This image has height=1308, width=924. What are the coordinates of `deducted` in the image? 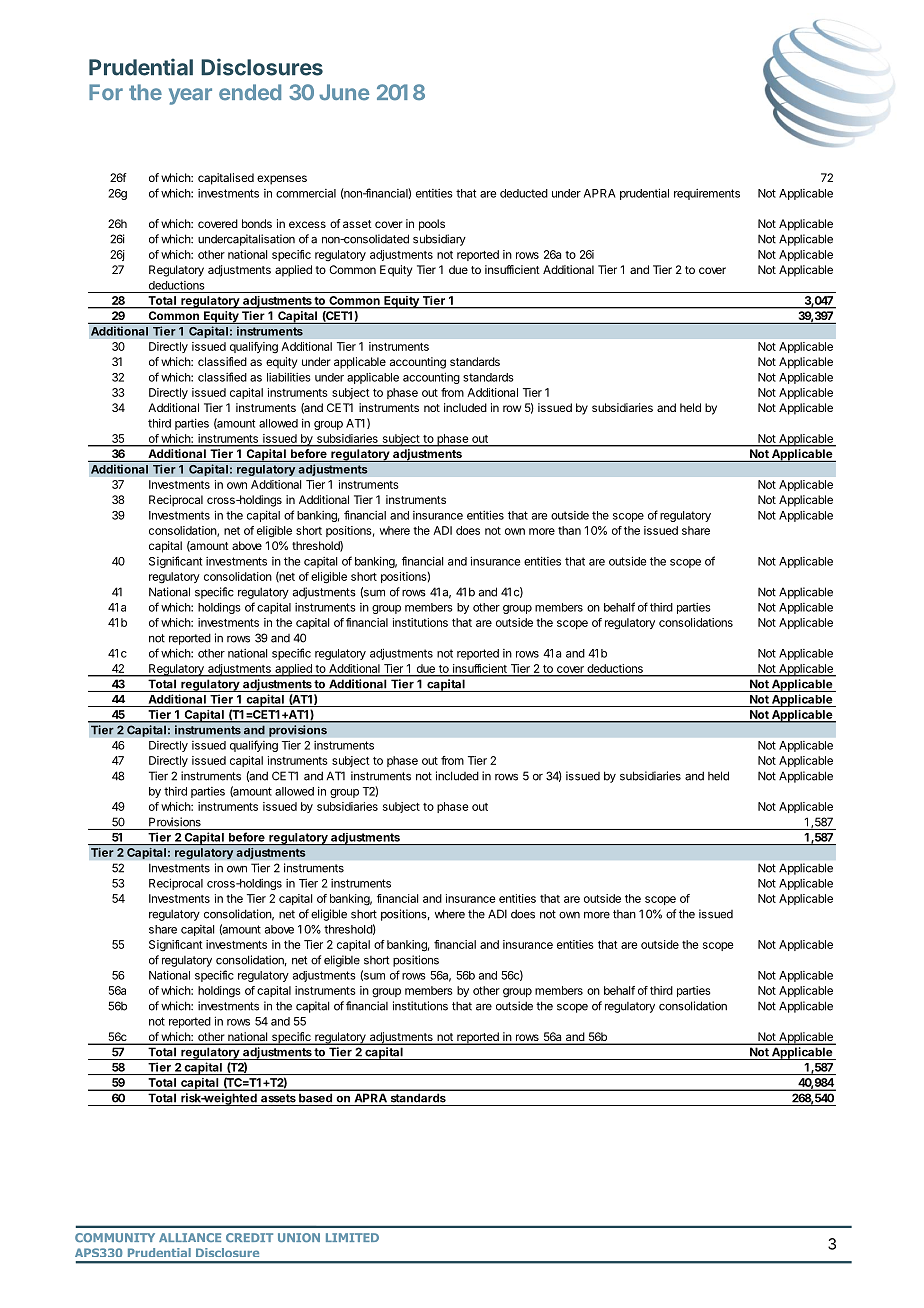 It's located at (524, 193).
